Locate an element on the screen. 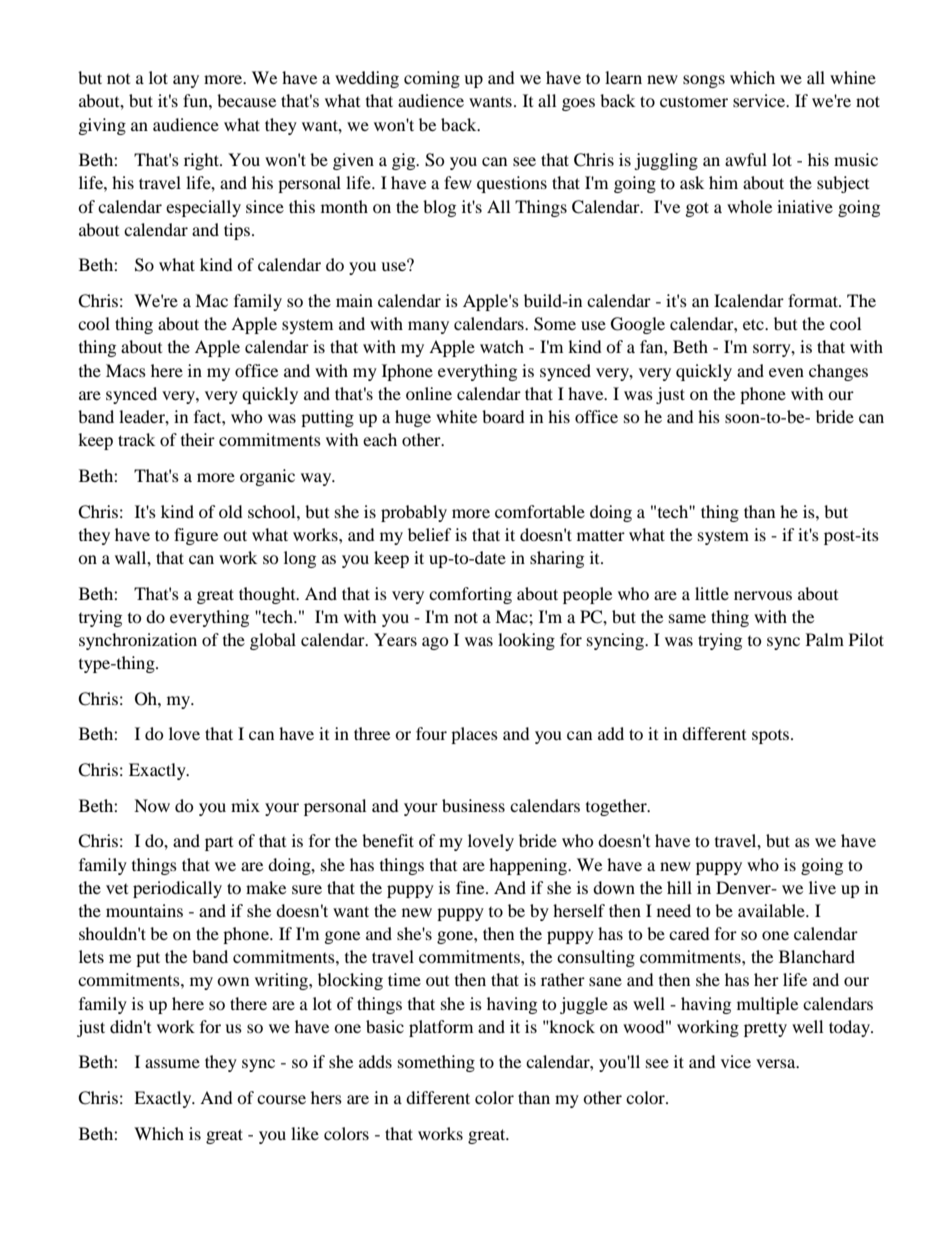  Now is located at coordinates (152, 805).
